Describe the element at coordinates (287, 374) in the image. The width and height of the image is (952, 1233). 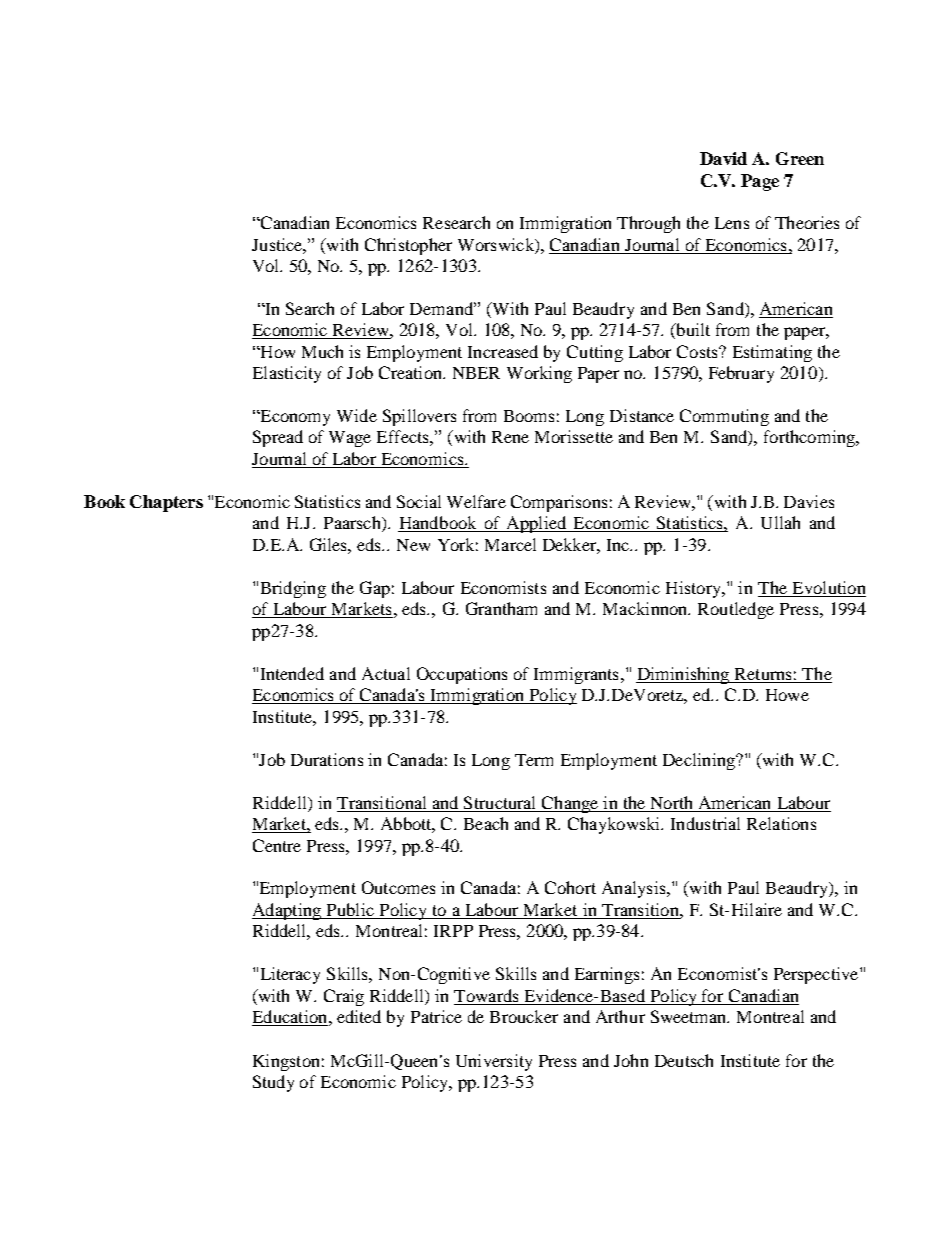
I see `Elasticity` at that location.
